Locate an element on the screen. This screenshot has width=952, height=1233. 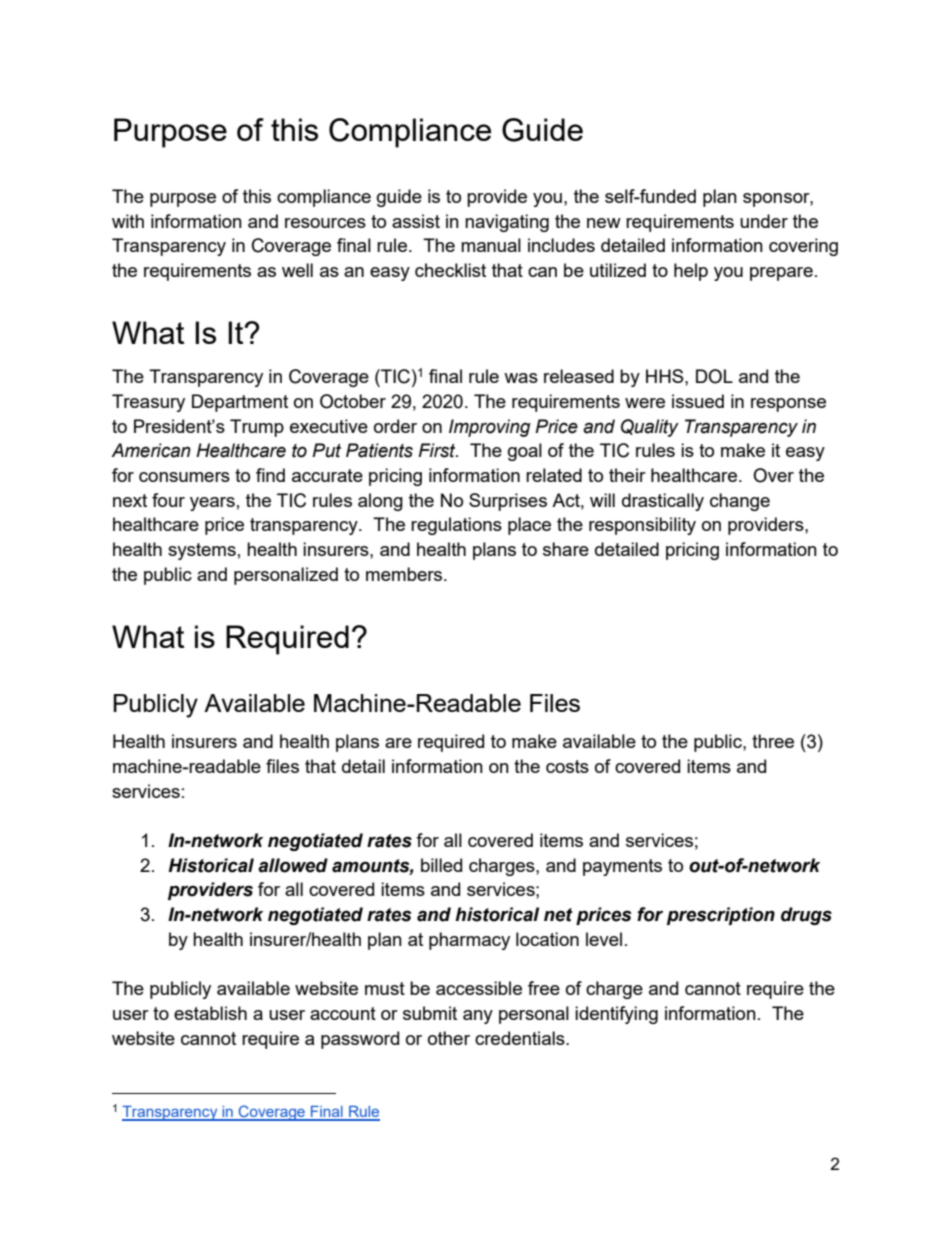
establish is located at coordinates (210, 1013).
